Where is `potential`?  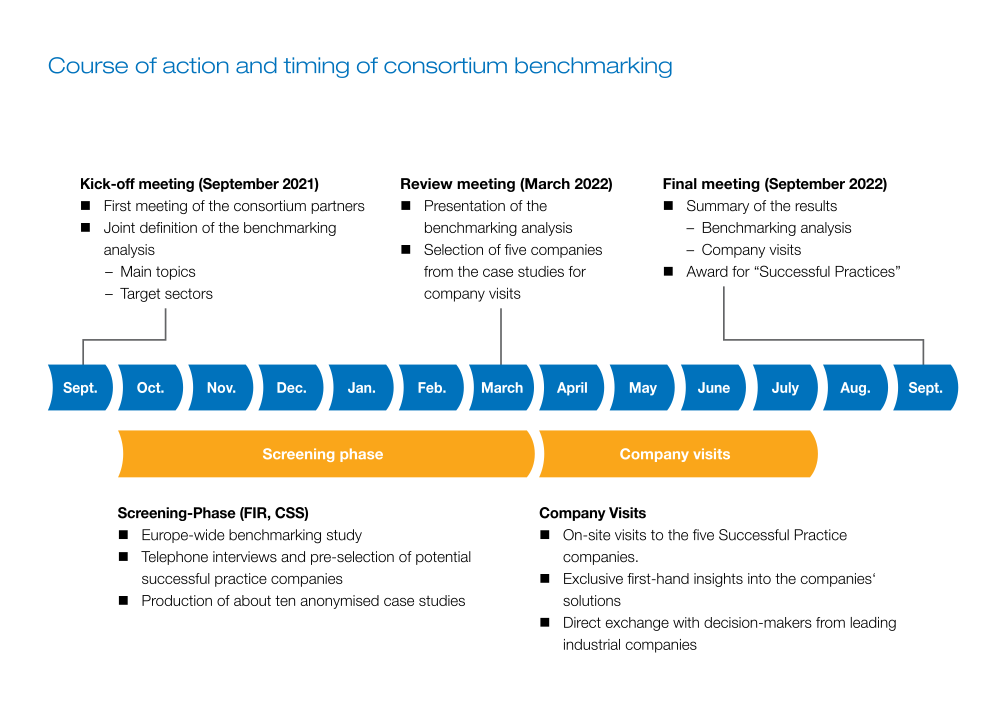 potential is located at coordinates (443, 558).
